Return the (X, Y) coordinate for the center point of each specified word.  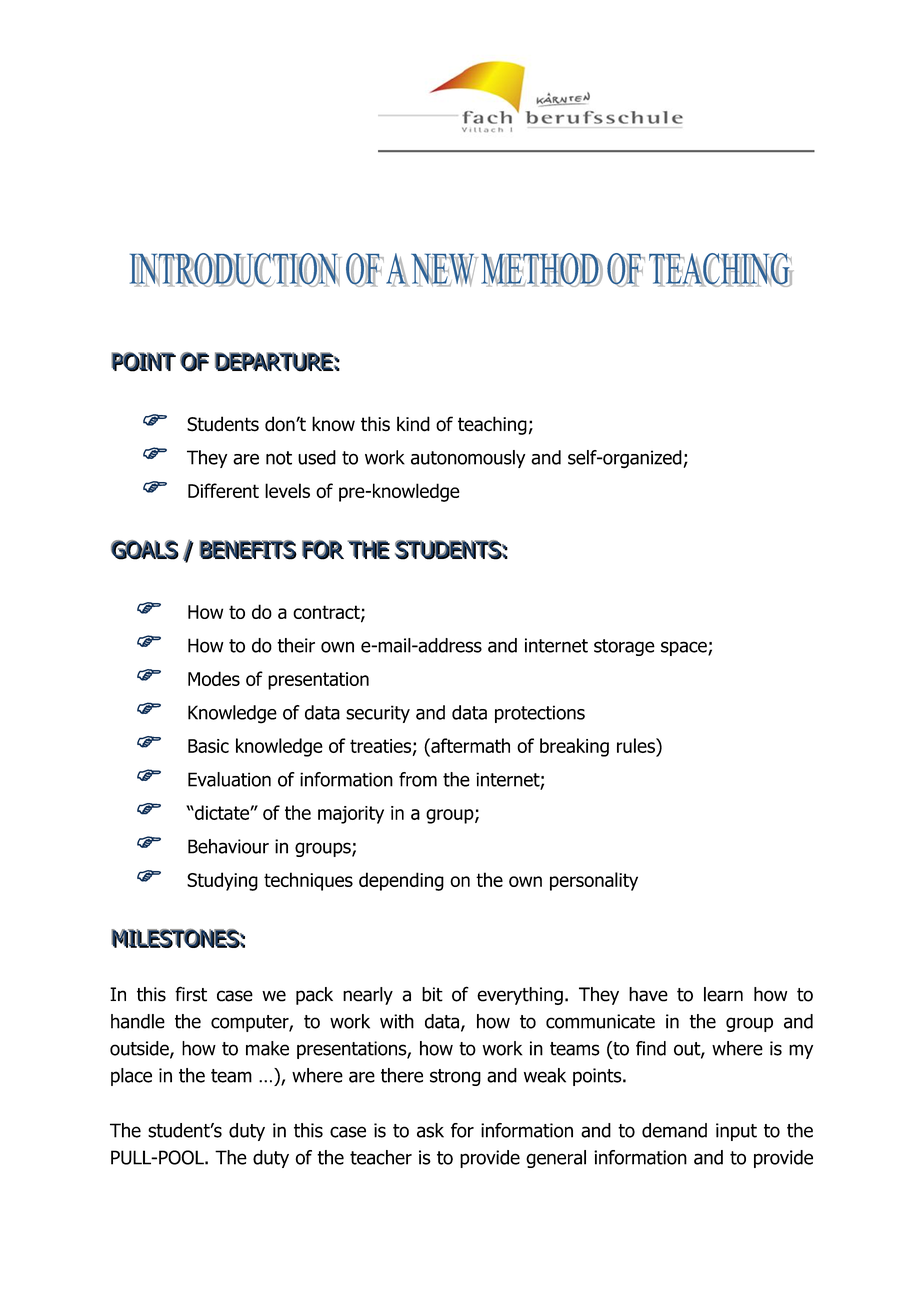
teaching (492, 425)
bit (432, 994)
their (296, 645)
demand (674, 1130)
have (648, 994)
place (131, 1077)
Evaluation (229, 779)
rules (637, 745)
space (685, 648)
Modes (214, 678)
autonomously (468, 459)
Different (223, 490)
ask (430, 1130)
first (191, 994)
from (418, 779)
